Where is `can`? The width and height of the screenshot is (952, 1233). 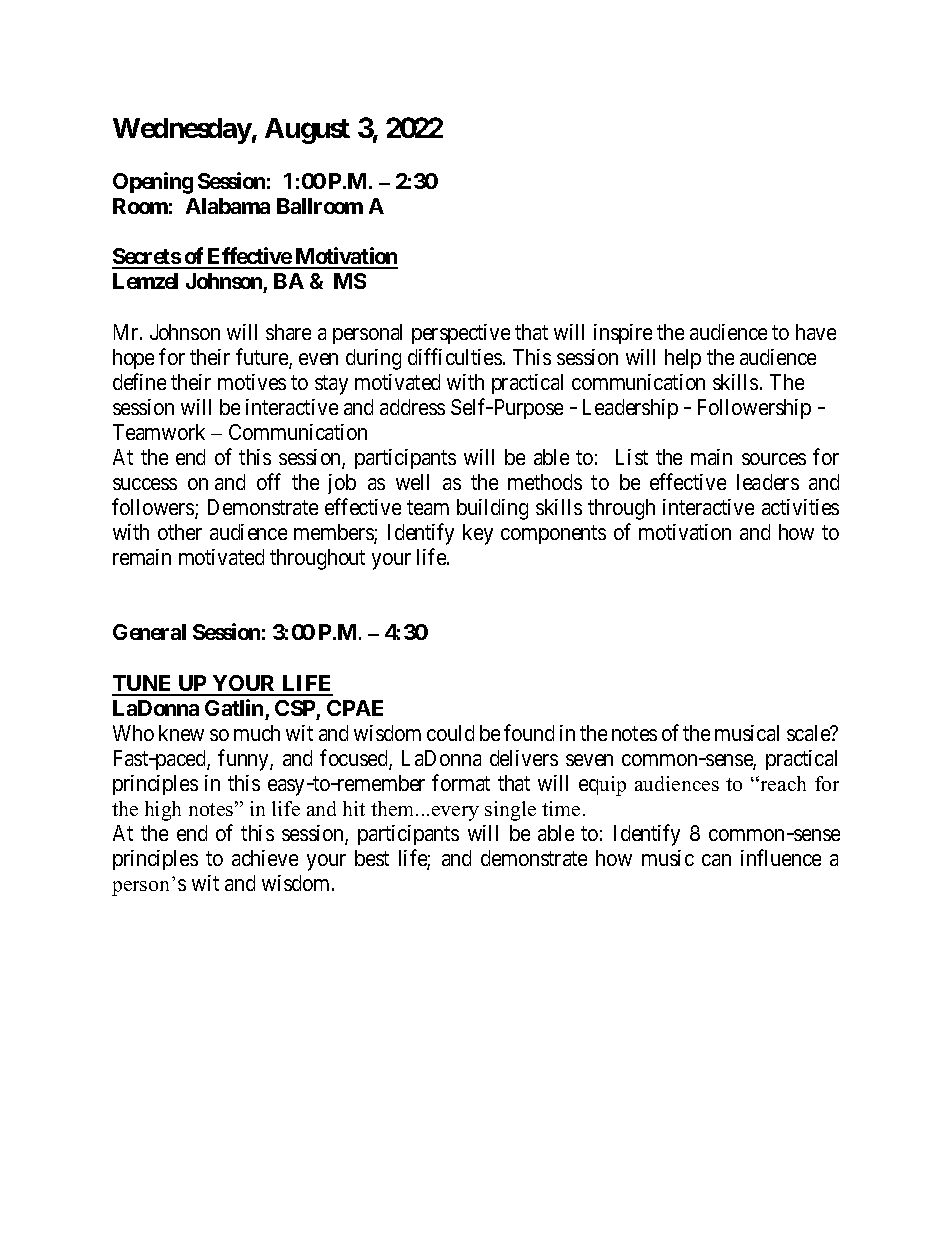
can is located at coordinates (716, 860).
